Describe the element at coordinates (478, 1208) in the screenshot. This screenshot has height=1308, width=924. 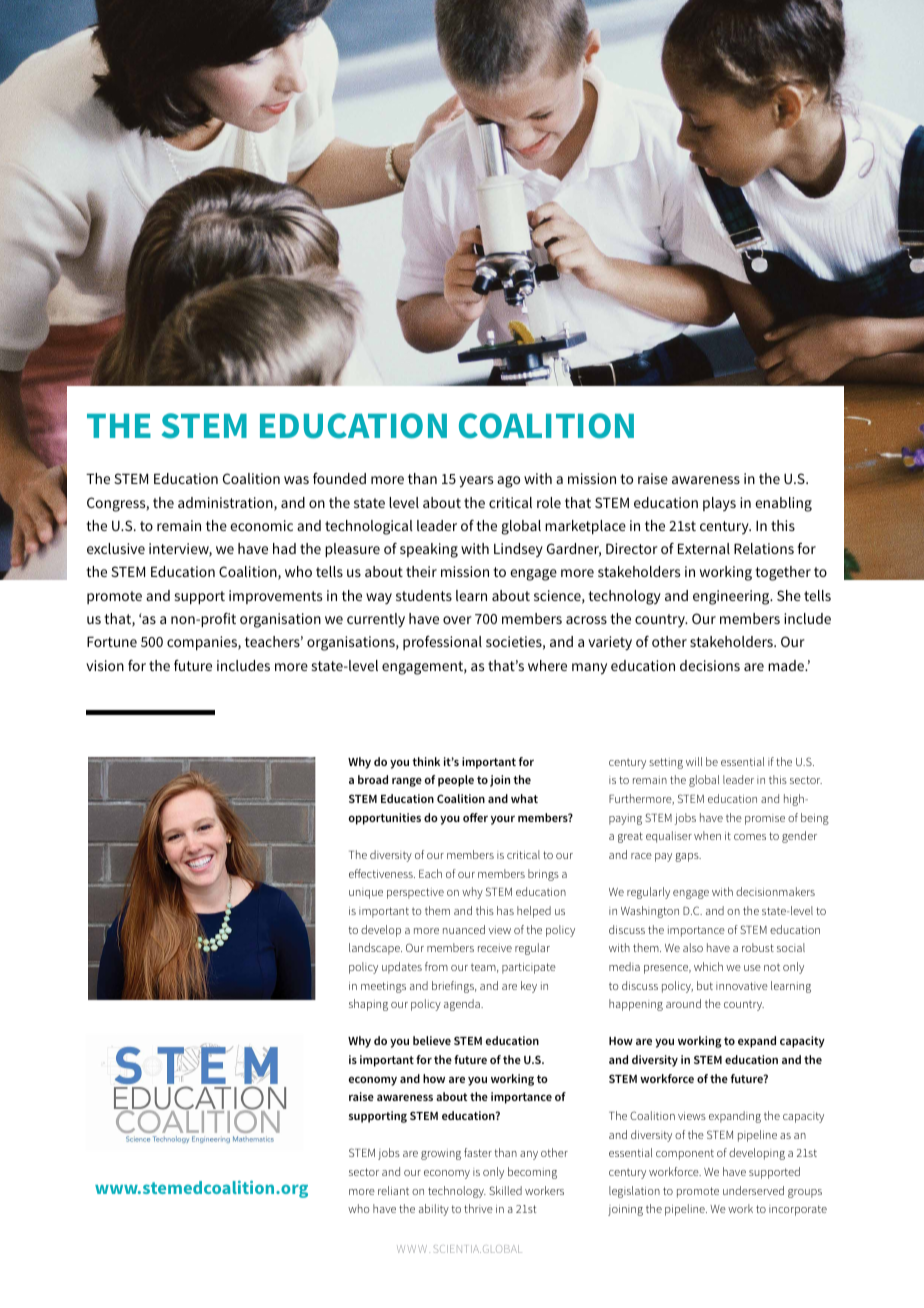
I see `thrive` at that location.
